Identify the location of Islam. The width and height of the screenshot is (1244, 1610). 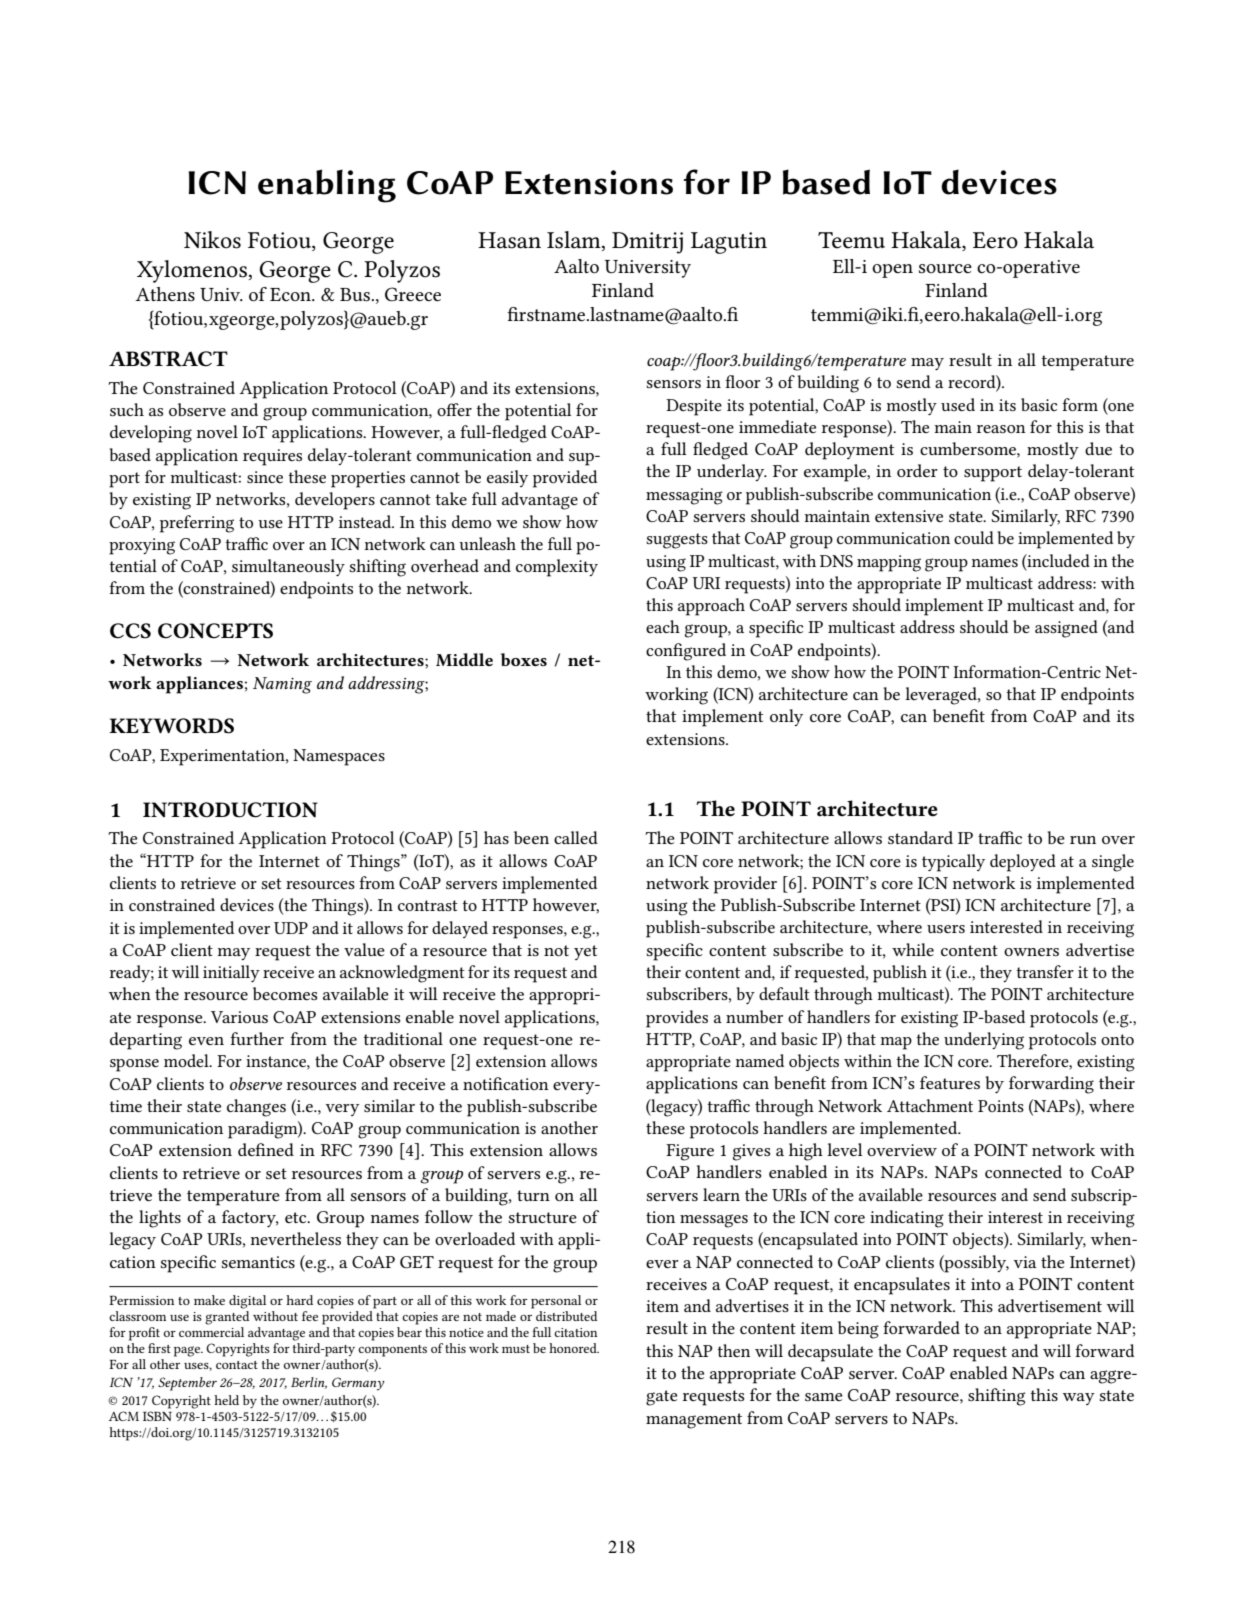
(575, 241).
